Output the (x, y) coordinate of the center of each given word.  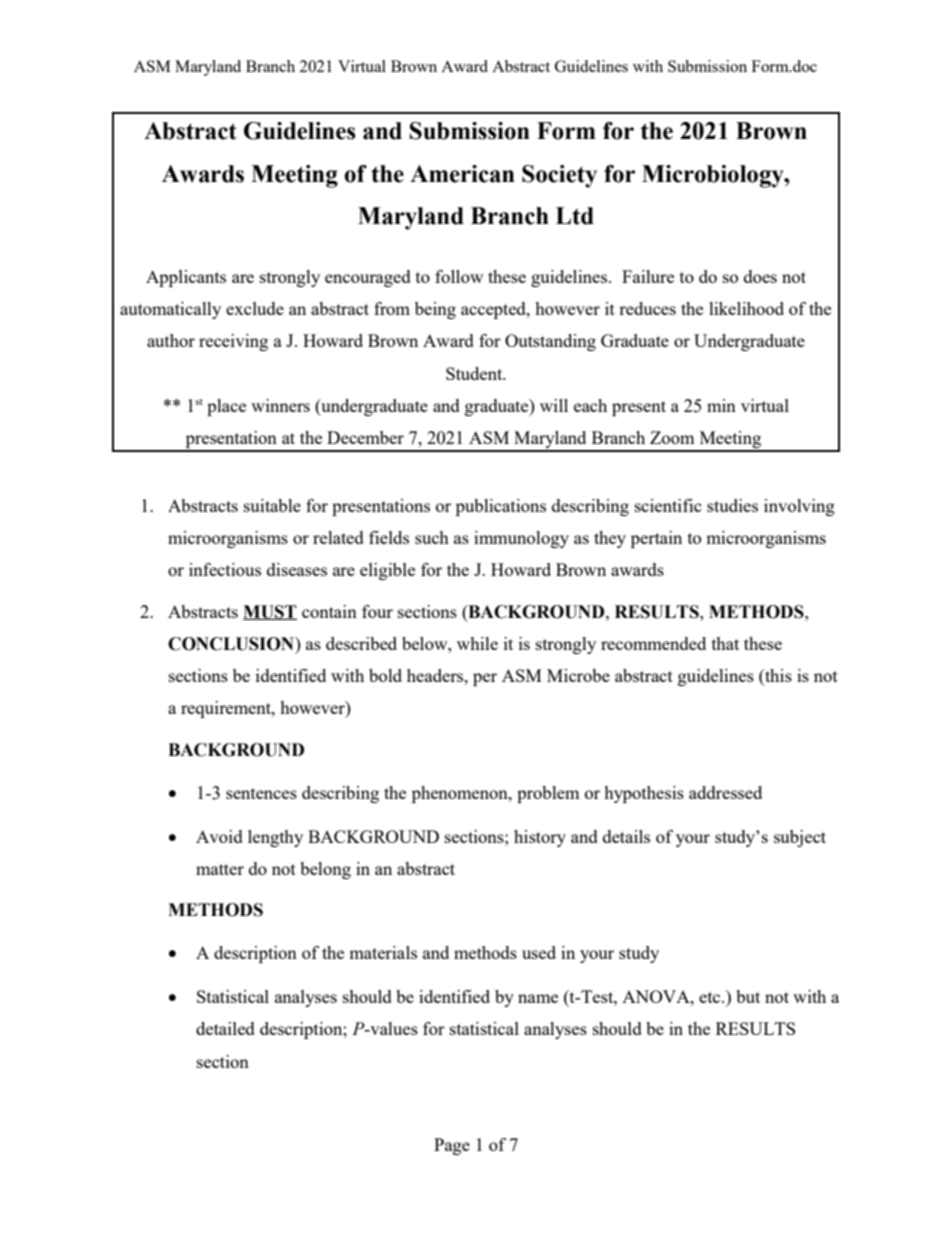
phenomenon (461, 794)
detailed (225, 1028)
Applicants (186, 278)
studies (732, 505)
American (462, 174)
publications (501, 507)
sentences (261, 793)
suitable (272, 505)
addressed (725, 792)
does (760, 276)
